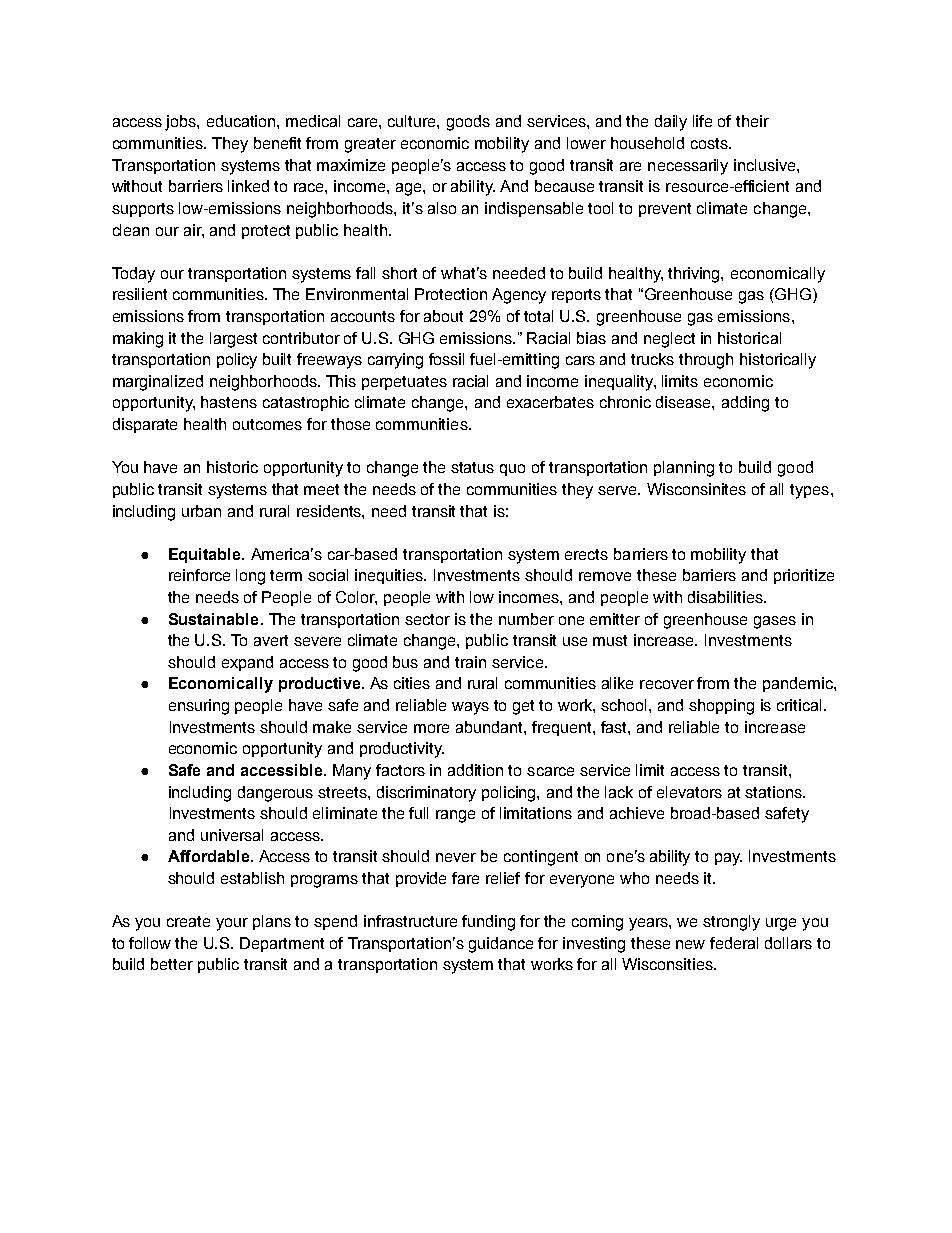 The image size is (952, 1233). What do you see at coordinates (726, 597) in the screenshot?
I see `disabilities` at bounding box center [726, 597].
